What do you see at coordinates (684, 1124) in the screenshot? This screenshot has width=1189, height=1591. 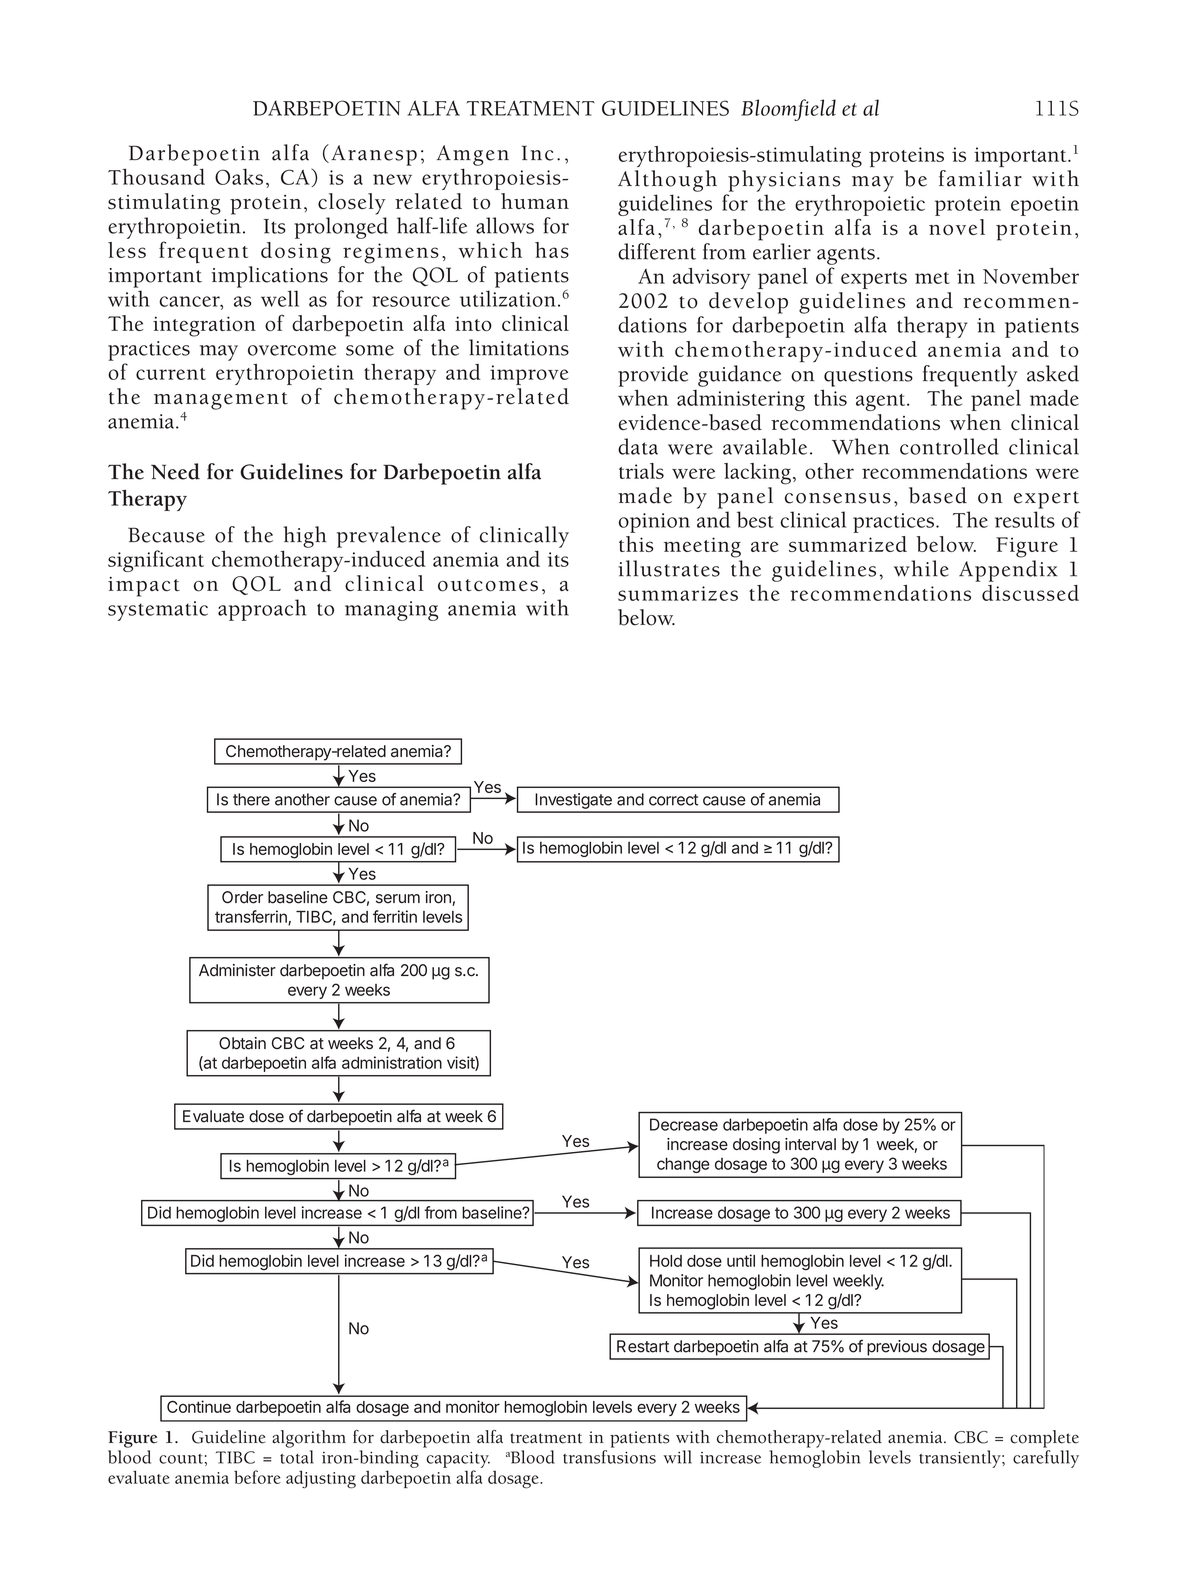 I see `Decrease` at bounding box center [684, 1124].
